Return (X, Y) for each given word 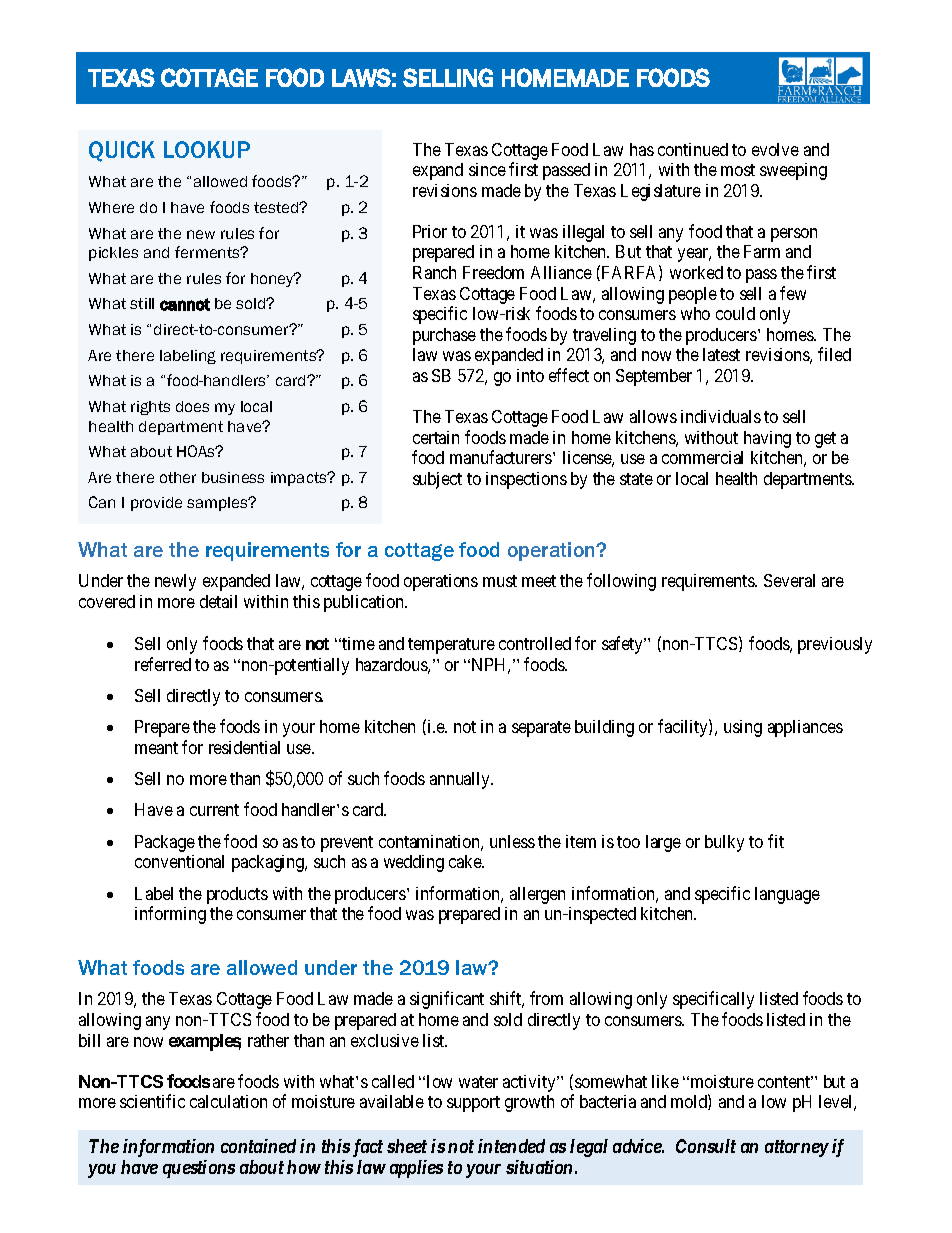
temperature (451, 646)
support (473, 1104)
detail (218, 601)
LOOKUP (207, 149)
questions (199, 1169)
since (487, 169)
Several (789, 580)
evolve (775, 149)
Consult (706, 1146)
